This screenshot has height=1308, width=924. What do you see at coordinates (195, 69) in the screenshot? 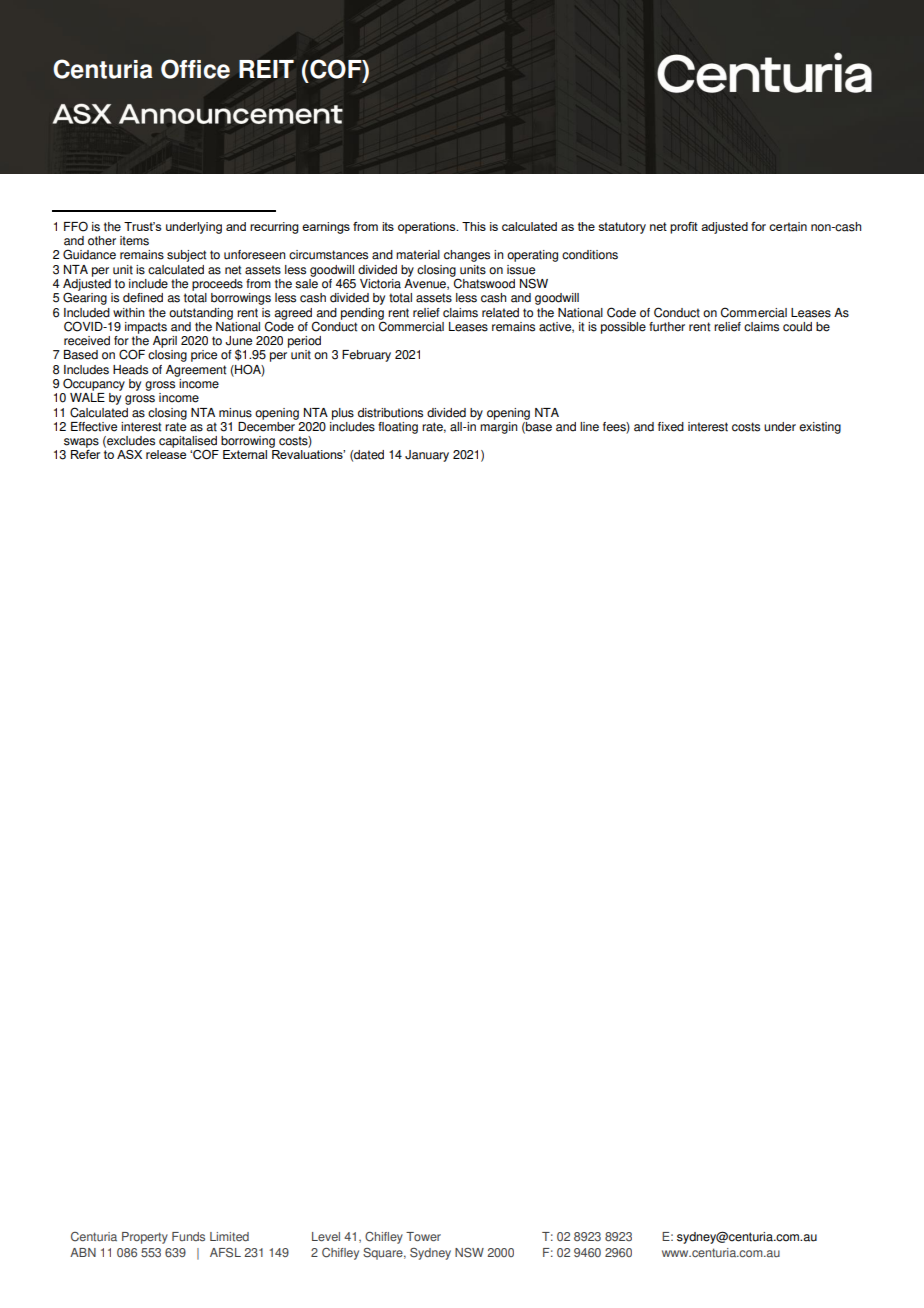
I see `Office` at bounding box center [195, 69].
